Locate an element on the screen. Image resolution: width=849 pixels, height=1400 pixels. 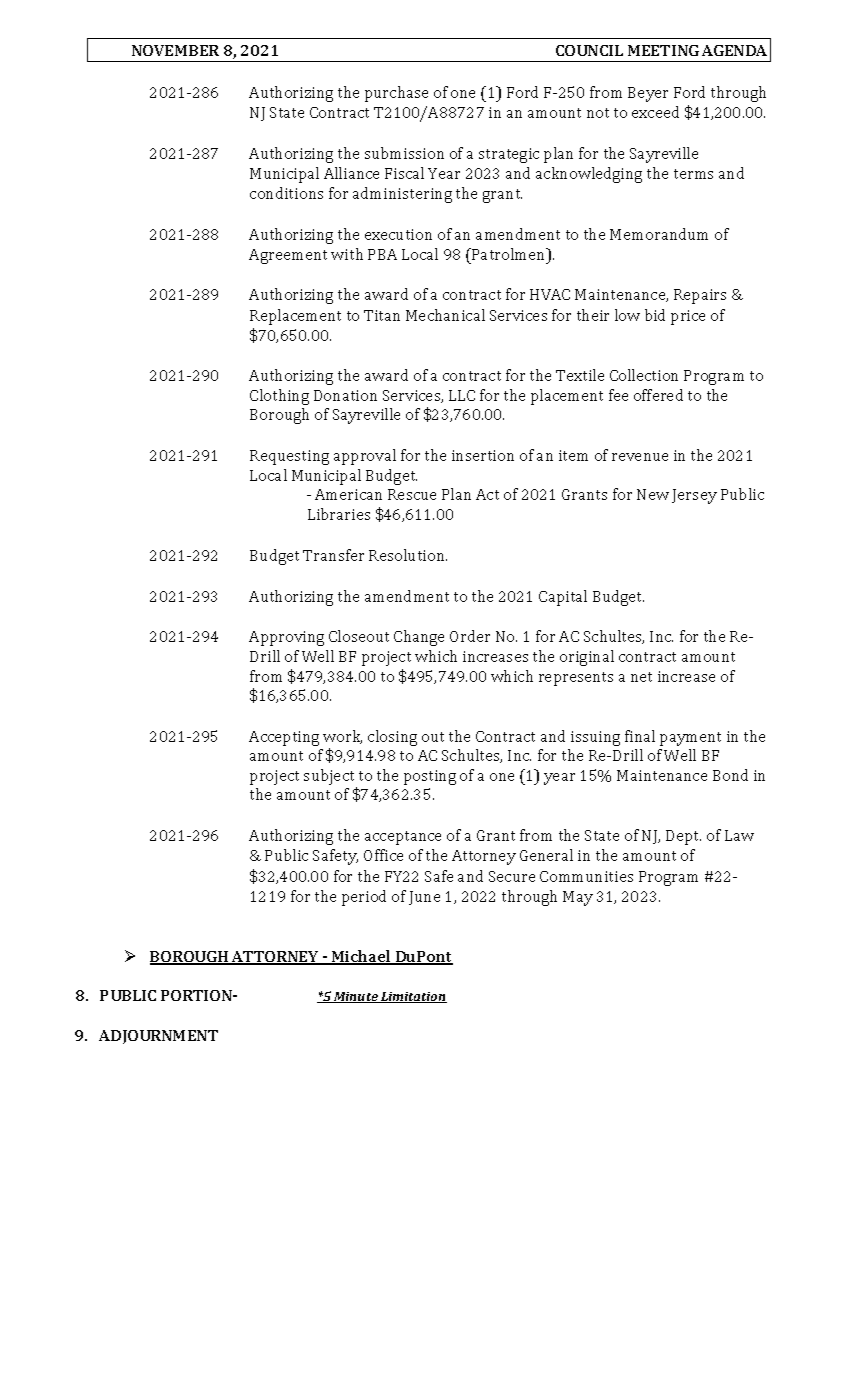
Accepting is located at coordinates (284, 738).
